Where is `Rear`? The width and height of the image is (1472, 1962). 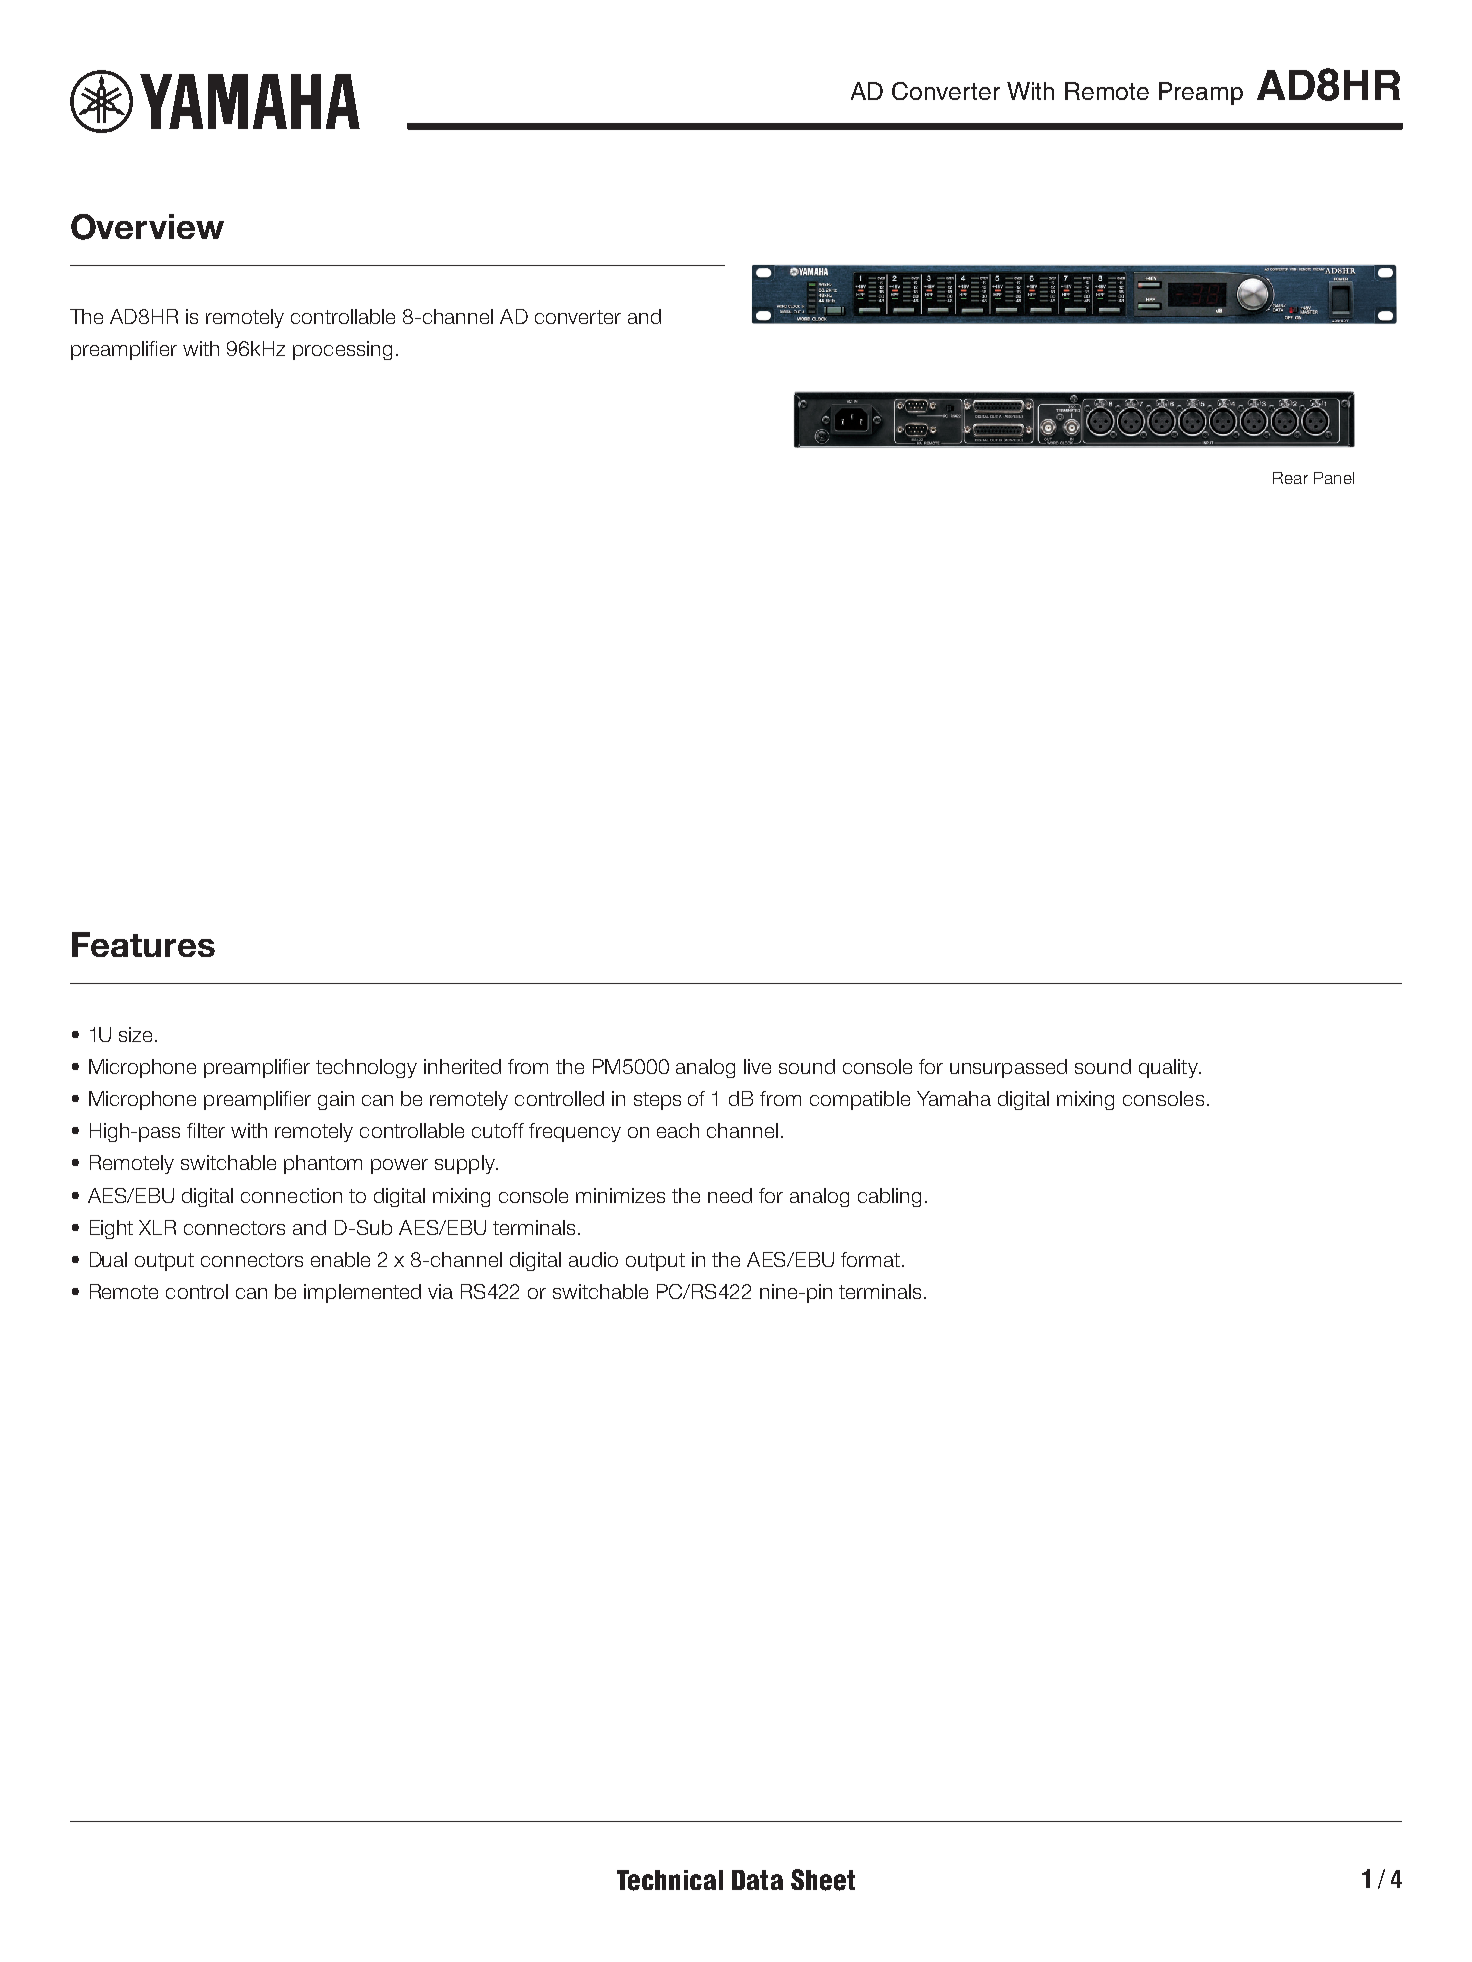 Rear is located at coordinates (1290, 478).
